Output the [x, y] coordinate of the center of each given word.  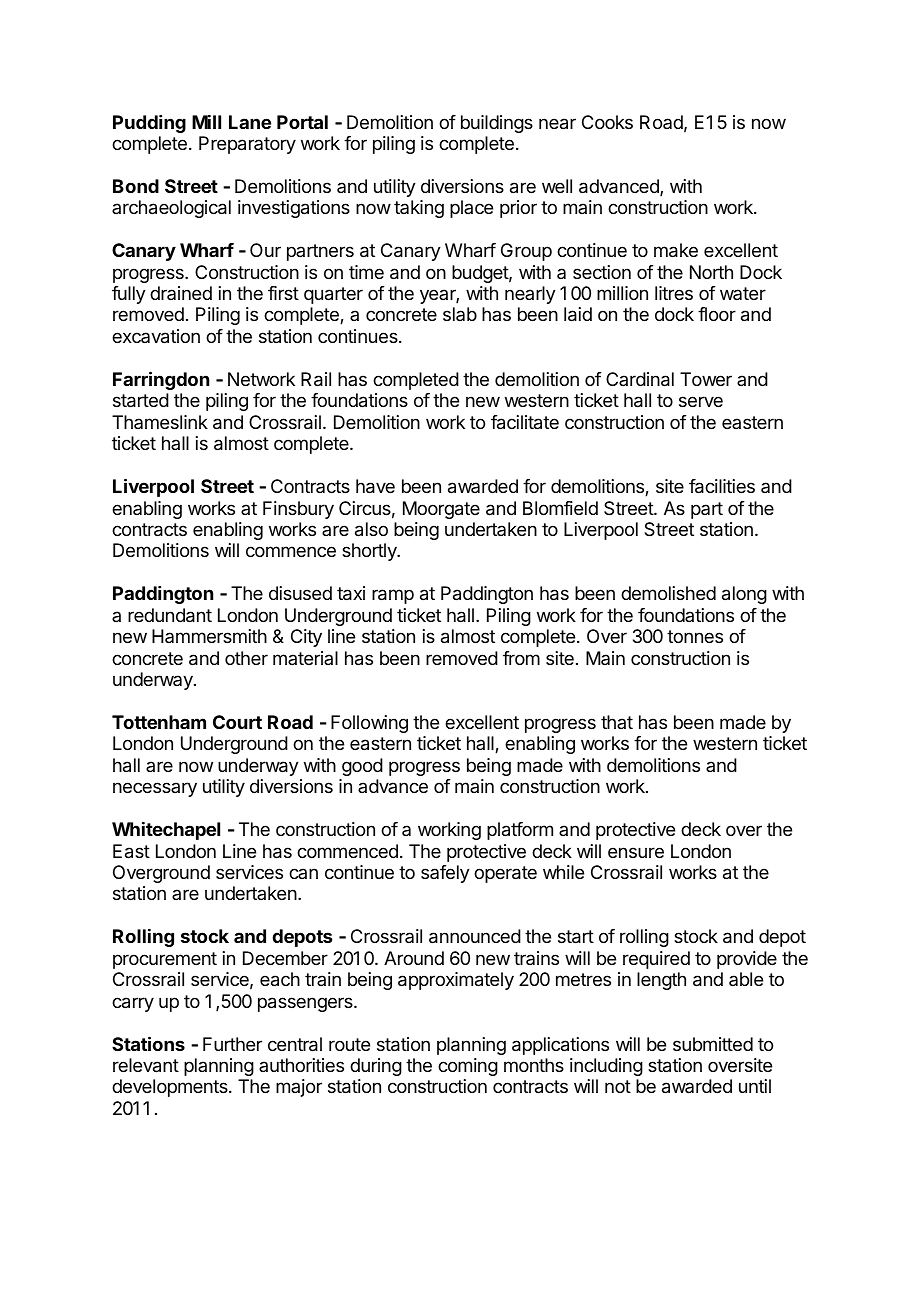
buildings [497, 124]
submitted [713, 1044]
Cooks [607, 122]
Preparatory [247, 145]
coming [468, 1067]
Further [232, 1044]
